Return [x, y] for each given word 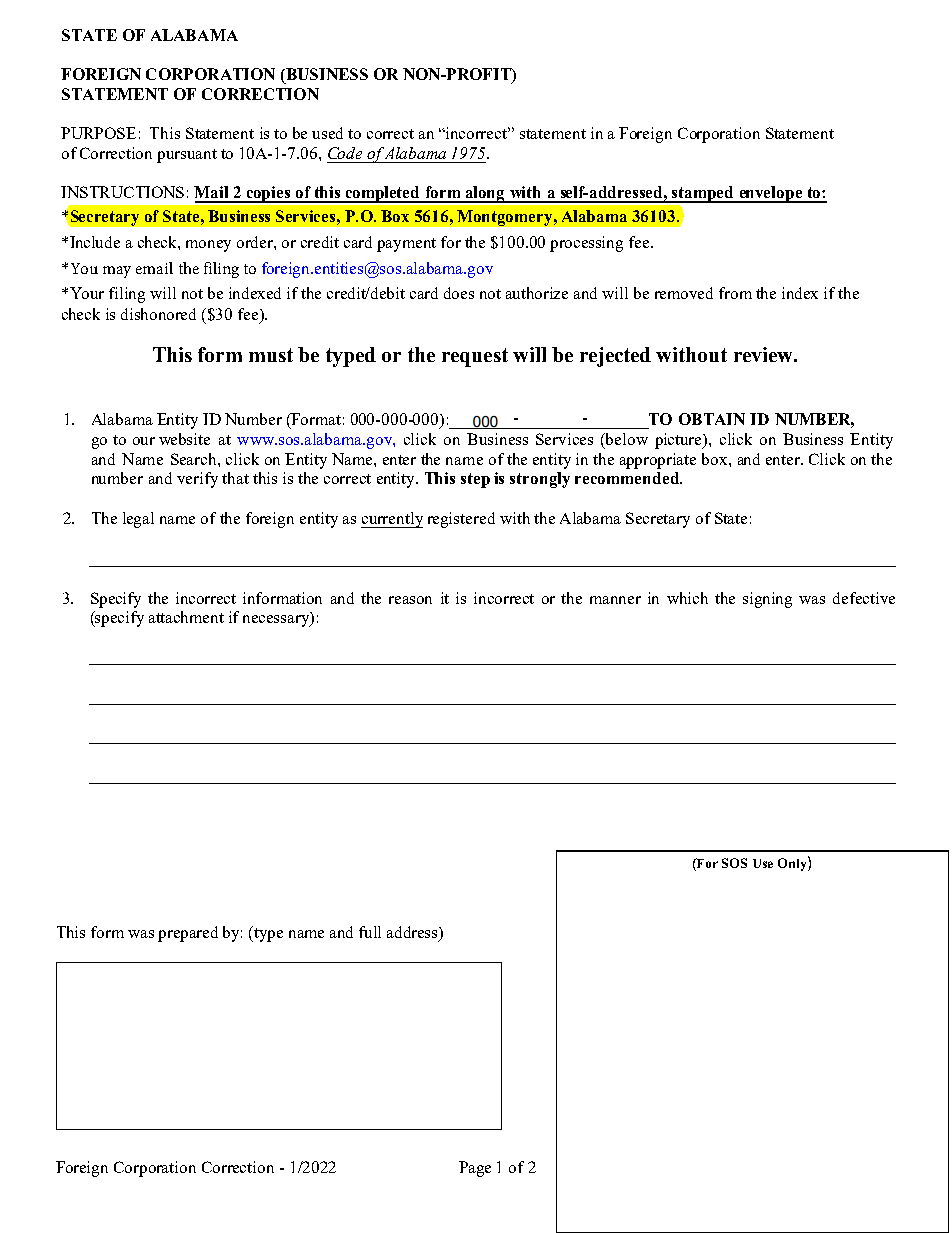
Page [475, 1169]
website [184, 439]
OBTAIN [712, 419]
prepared [188, 934]
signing [767, 600]
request [475, 357]
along [486, 194]
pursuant [187, 156]
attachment [186, 617]
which [687, 598]
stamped [703, 194]
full [370, 932]
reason [410, 600]
